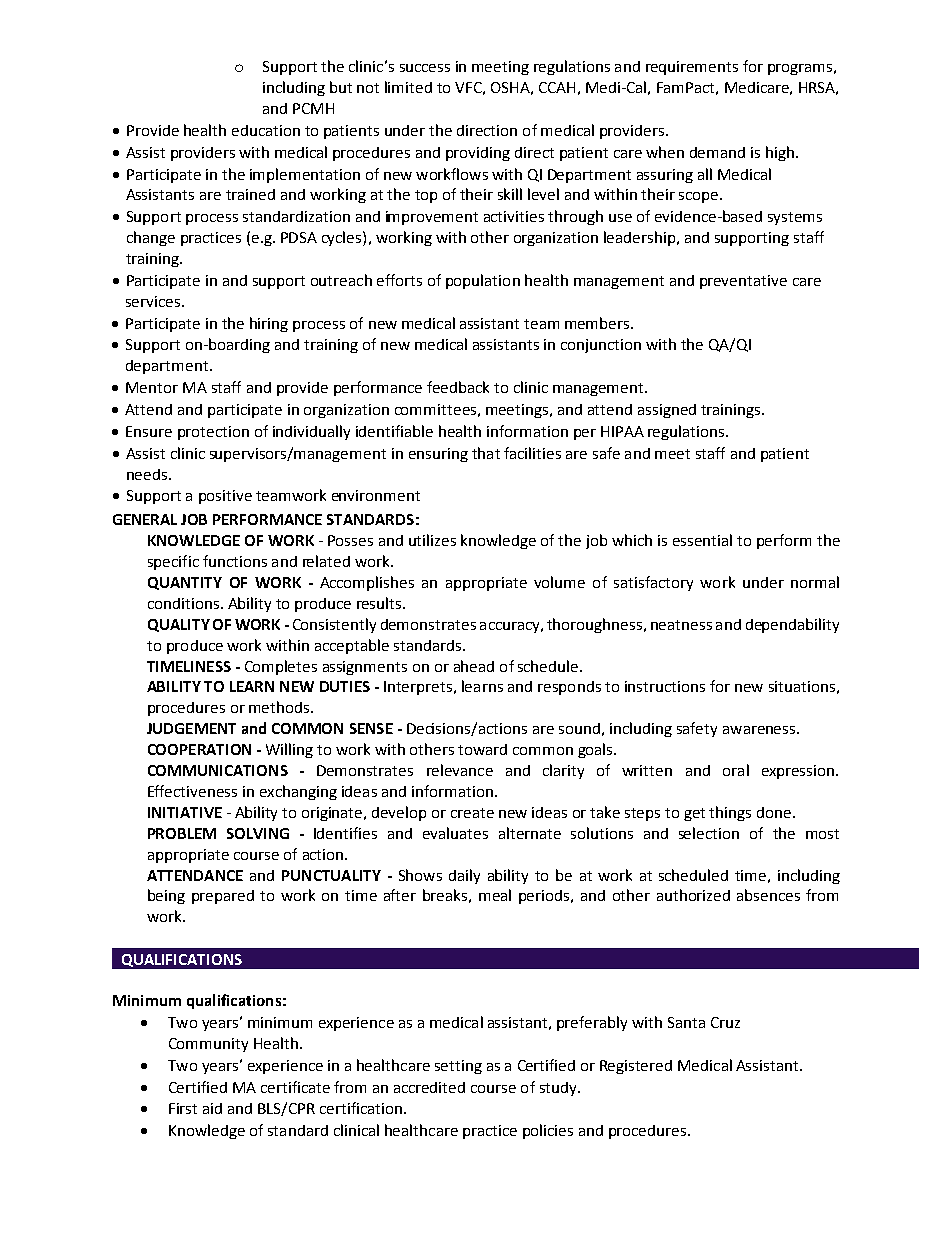 The width and height of the screenshot is (952, 1233). I want to click on assigned, so click(667, 411).
